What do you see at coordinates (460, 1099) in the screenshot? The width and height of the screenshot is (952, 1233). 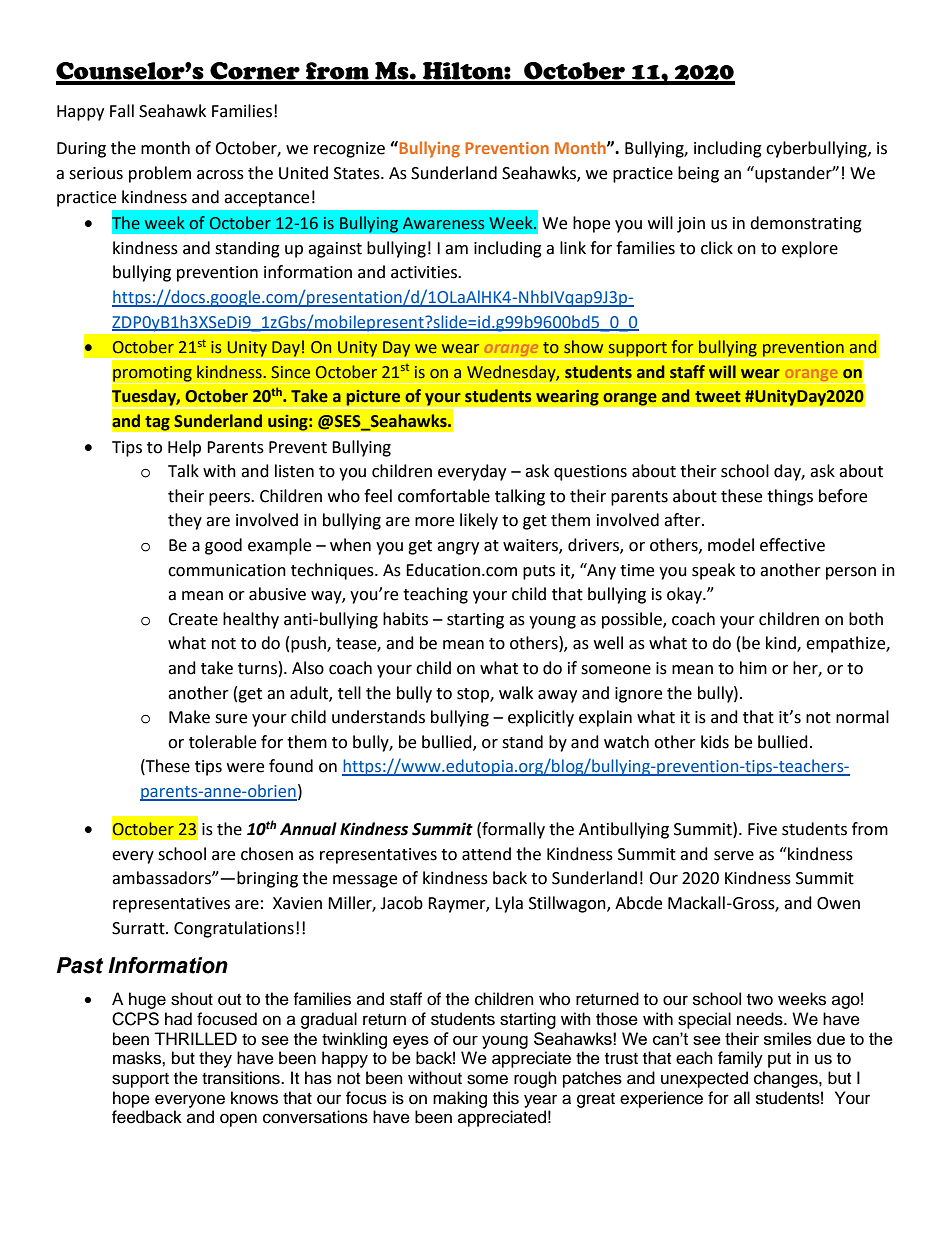 I see `making` at bounding box center [460, 1099].
